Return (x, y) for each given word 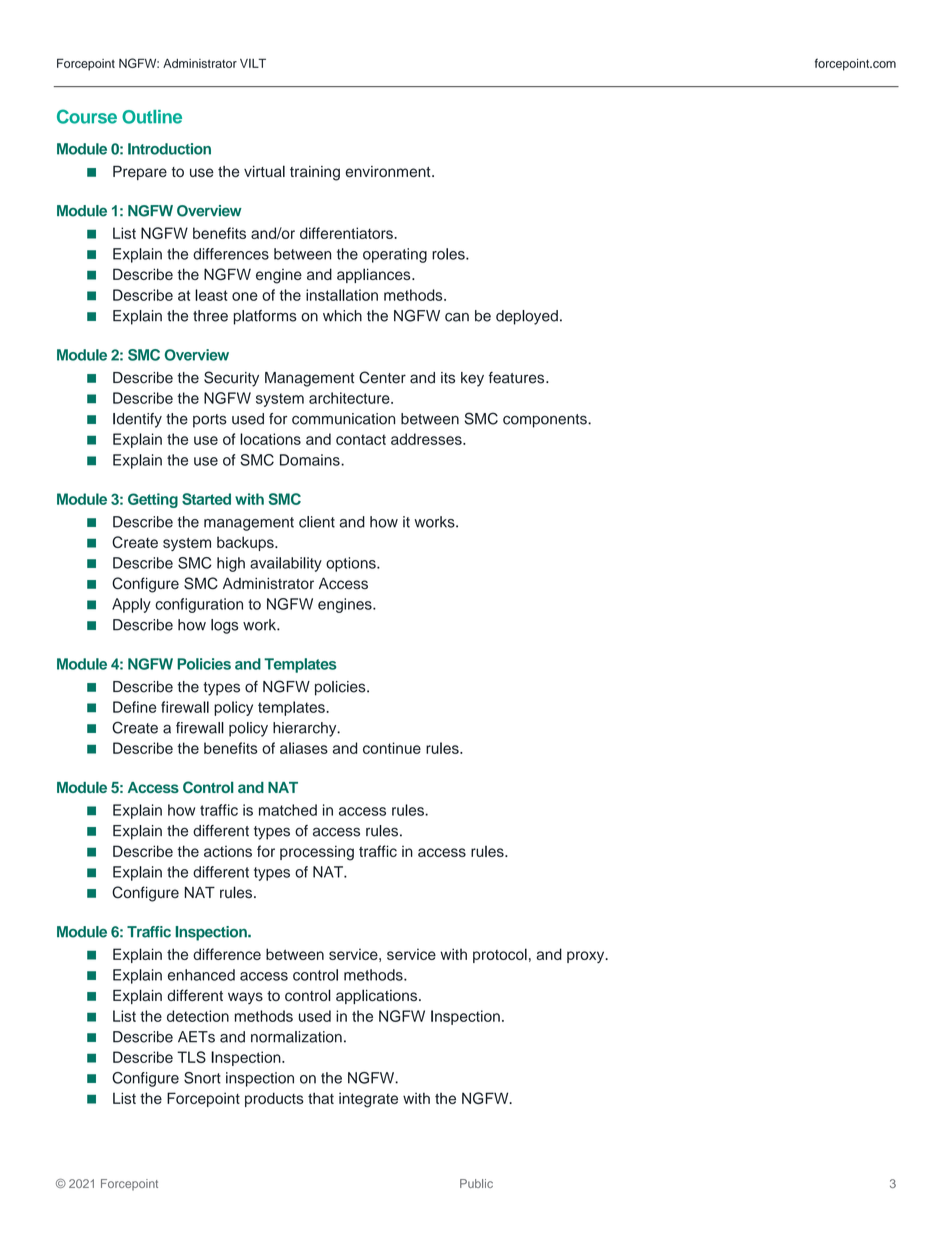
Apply (131, 605)
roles (449, 254)
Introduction (169, 149)
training (315, 173)
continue (392, 748)
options (352, 564)
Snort (202, 1078)
